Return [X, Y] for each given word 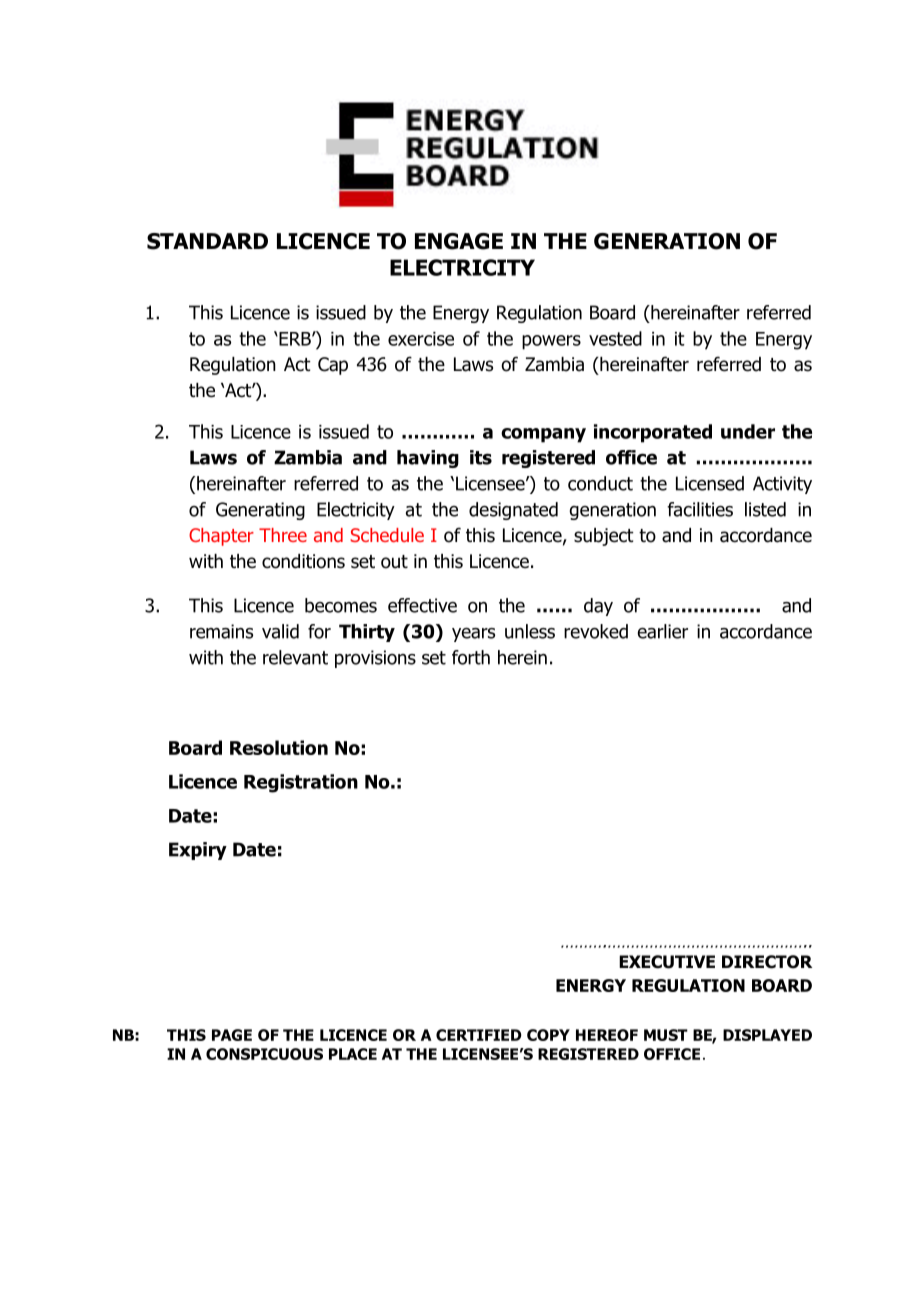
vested [615, 338]
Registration [301, 783]
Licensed [710, 483]
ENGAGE [459, 241]
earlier [662, 631]
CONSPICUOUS [264, 1054]
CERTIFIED [479, 1035]
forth [471, 657]
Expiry [198, 851]
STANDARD [207, 241]
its [481, 457]
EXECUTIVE [667, 962]
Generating [260, 511]
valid [280, 631]
